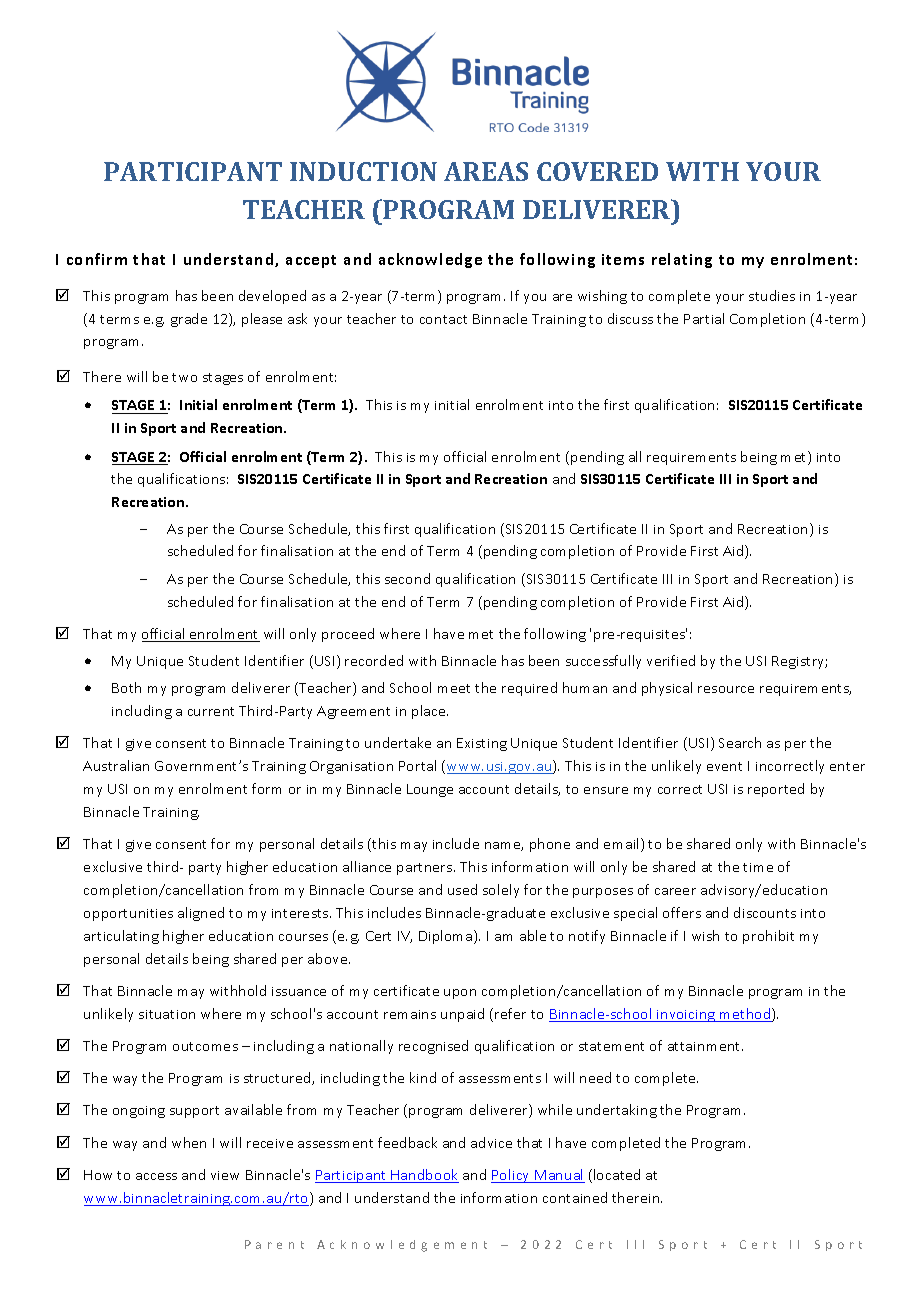 The height and width of the document is (1308, 924). I want to click on access, so click(156, 1176).
